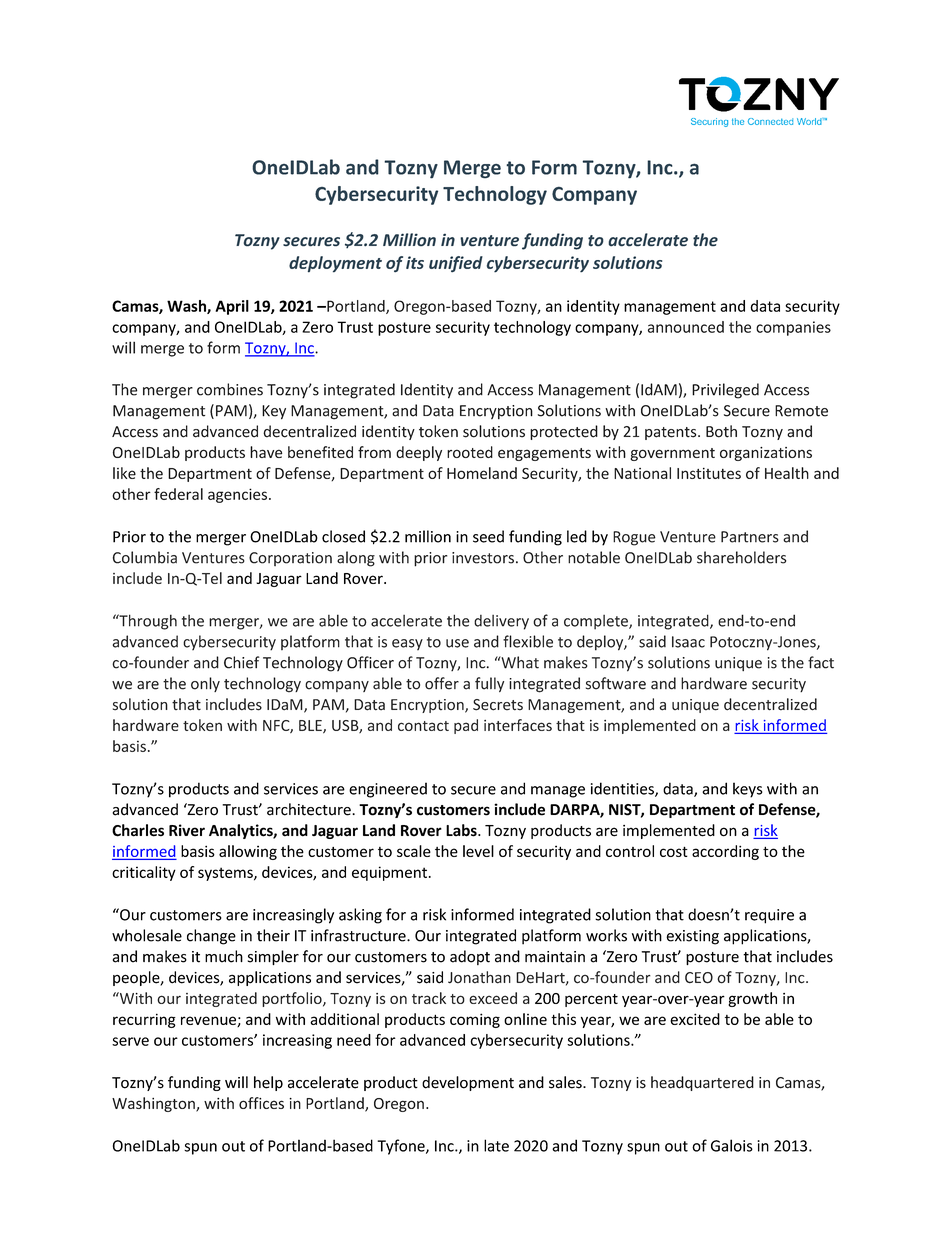 This page has width=952, height=1233. Describe the element at coordinates (261, 1103) in the page. I see `offices` at that location.
